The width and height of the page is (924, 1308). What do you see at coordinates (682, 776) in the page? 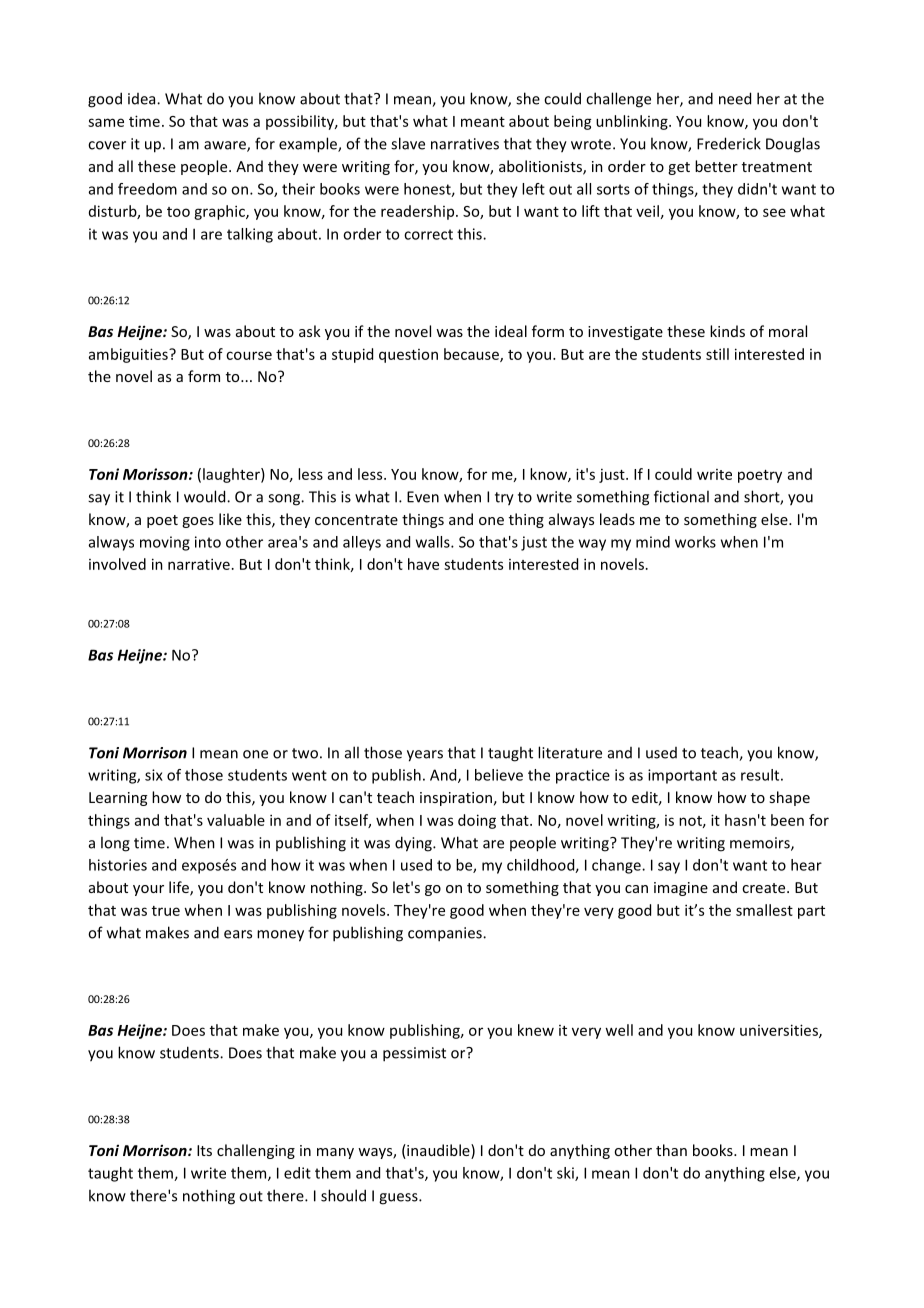
I see `important` at bounding box center [682, 776].
